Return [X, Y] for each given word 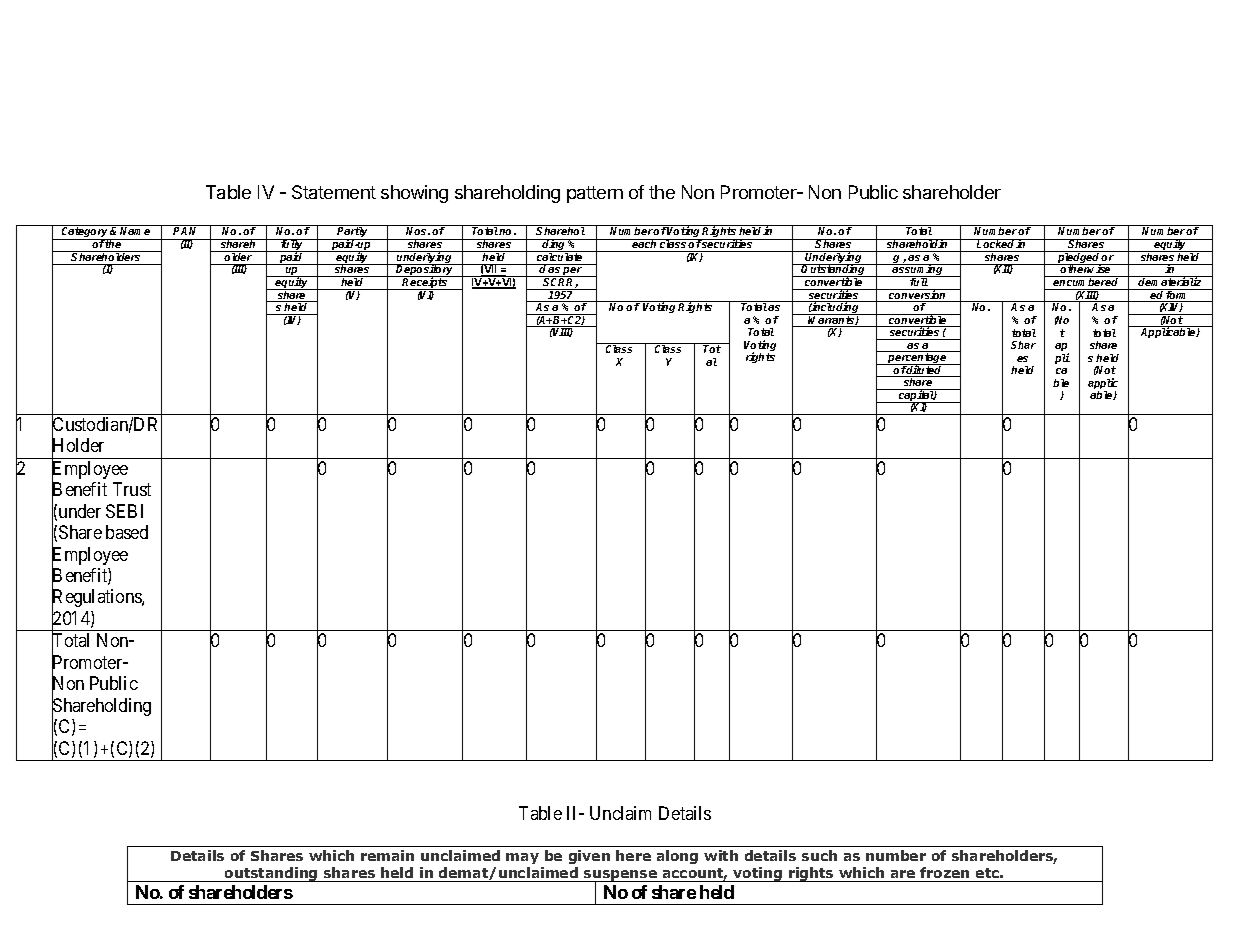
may [522, 858]
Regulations [97, 599]
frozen [944, 872]
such [819, 855]
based [127, 532]
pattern [595, 194]
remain [387, 855]
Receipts [425, 283]
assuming [918, 271]
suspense [620, 877]
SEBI [124, 511]
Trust [132, 489]
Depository [425, 271]
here [633, 855]
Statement [334, 192]
